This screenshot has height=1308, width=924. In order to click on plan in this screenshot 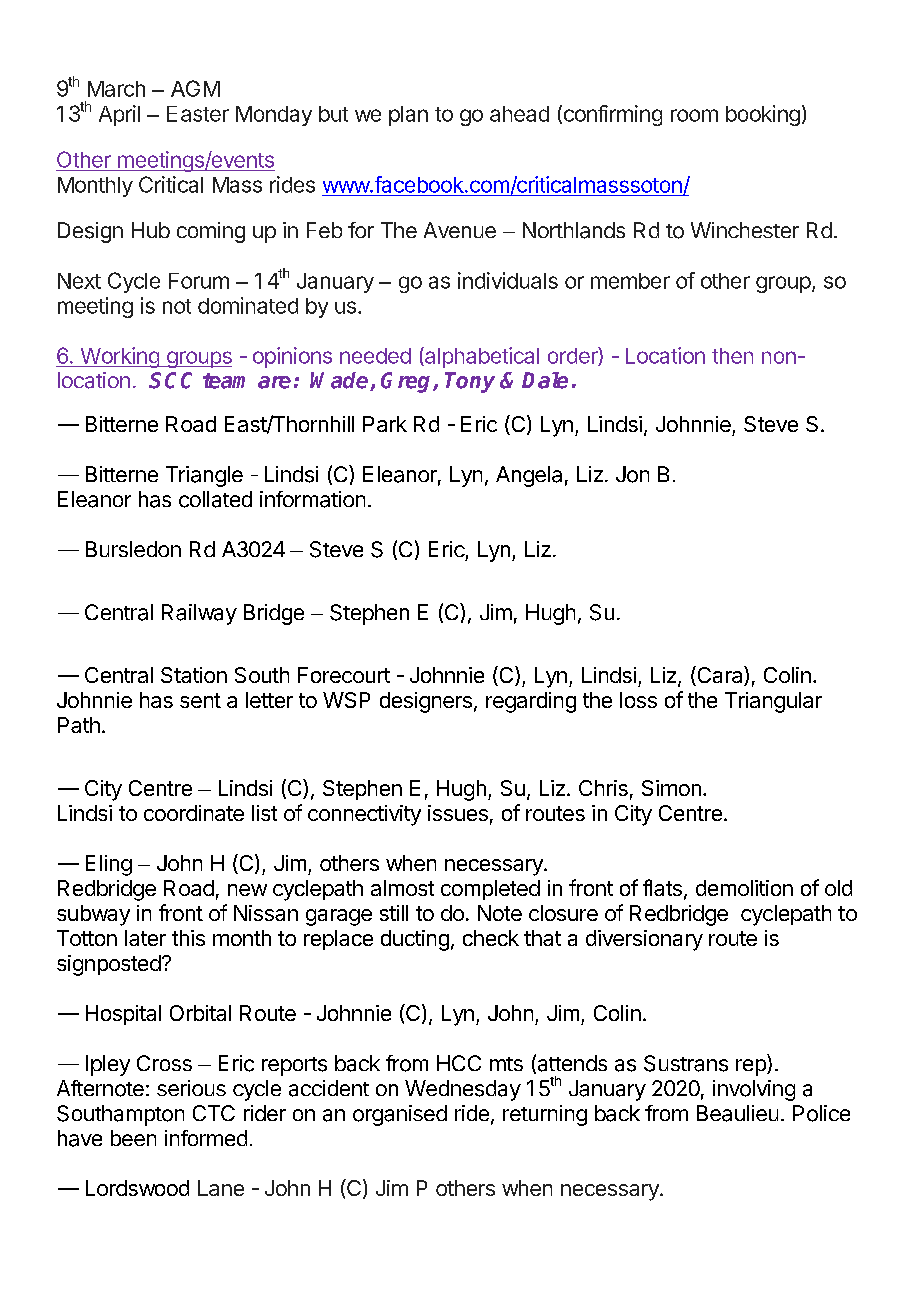, I will do `click(408, 116)`.
